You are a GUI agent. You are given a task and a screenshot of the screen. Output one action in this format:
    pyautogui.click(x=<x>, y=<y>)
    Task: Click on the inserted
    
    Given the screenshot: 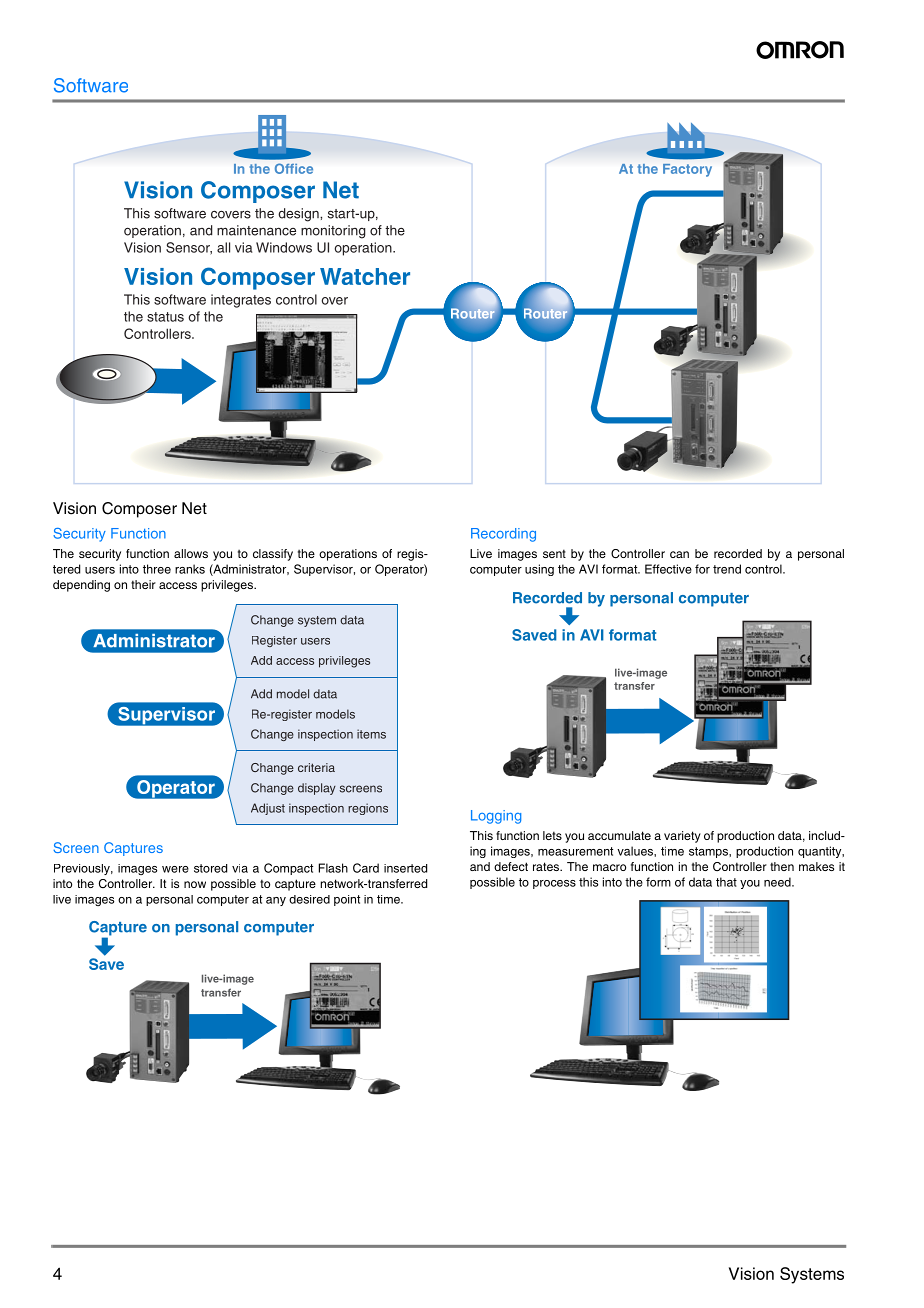 What is the action you would take?
    pyautogui.click(x=405, y=868)
